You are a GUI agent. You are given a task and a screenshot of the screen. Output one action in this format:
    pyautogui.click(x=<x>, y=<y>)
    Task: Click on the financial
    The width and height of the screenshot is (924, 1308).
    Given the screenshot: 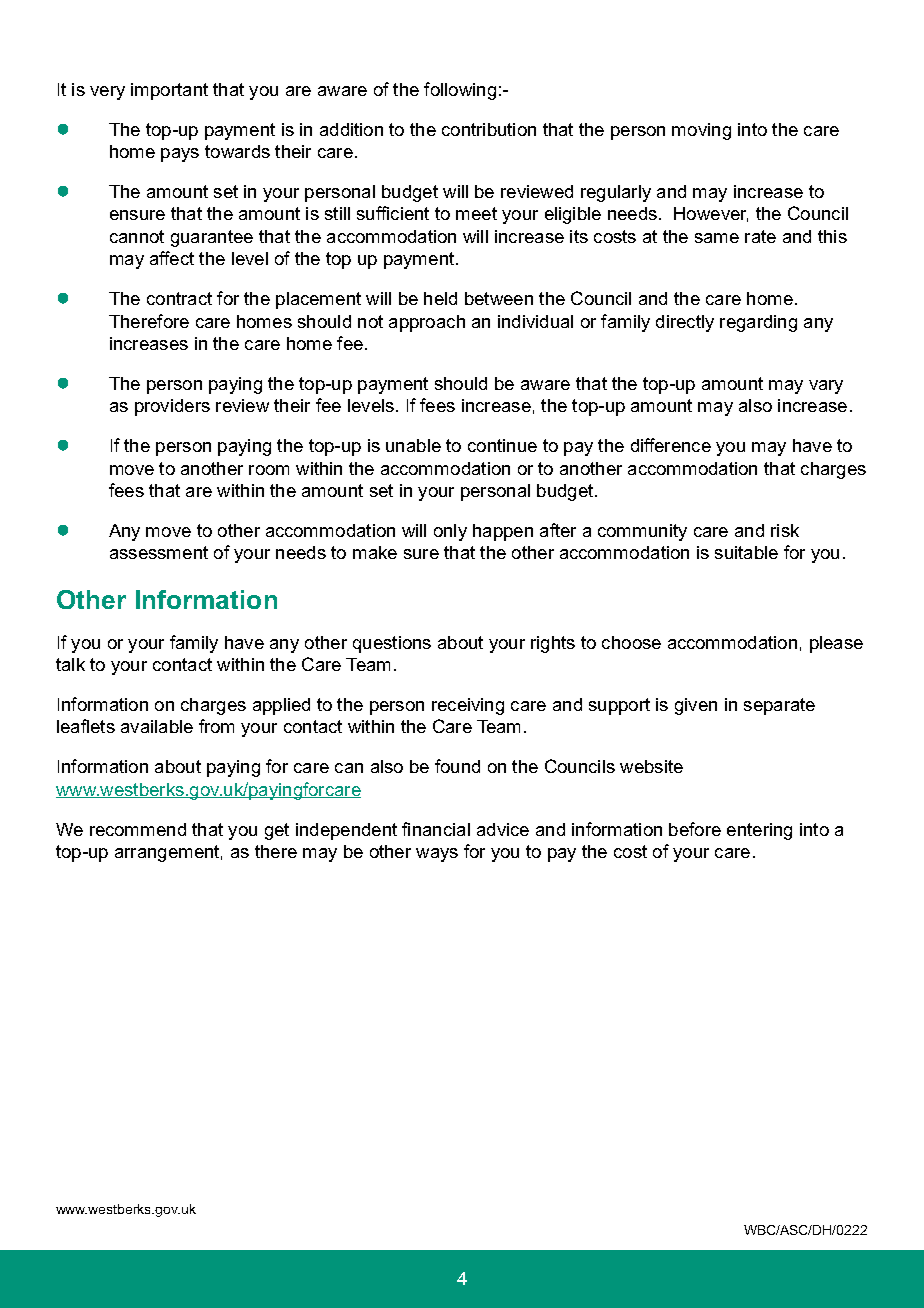 What is the action you would take?
    pyautogui.click(x=436, y=829)
